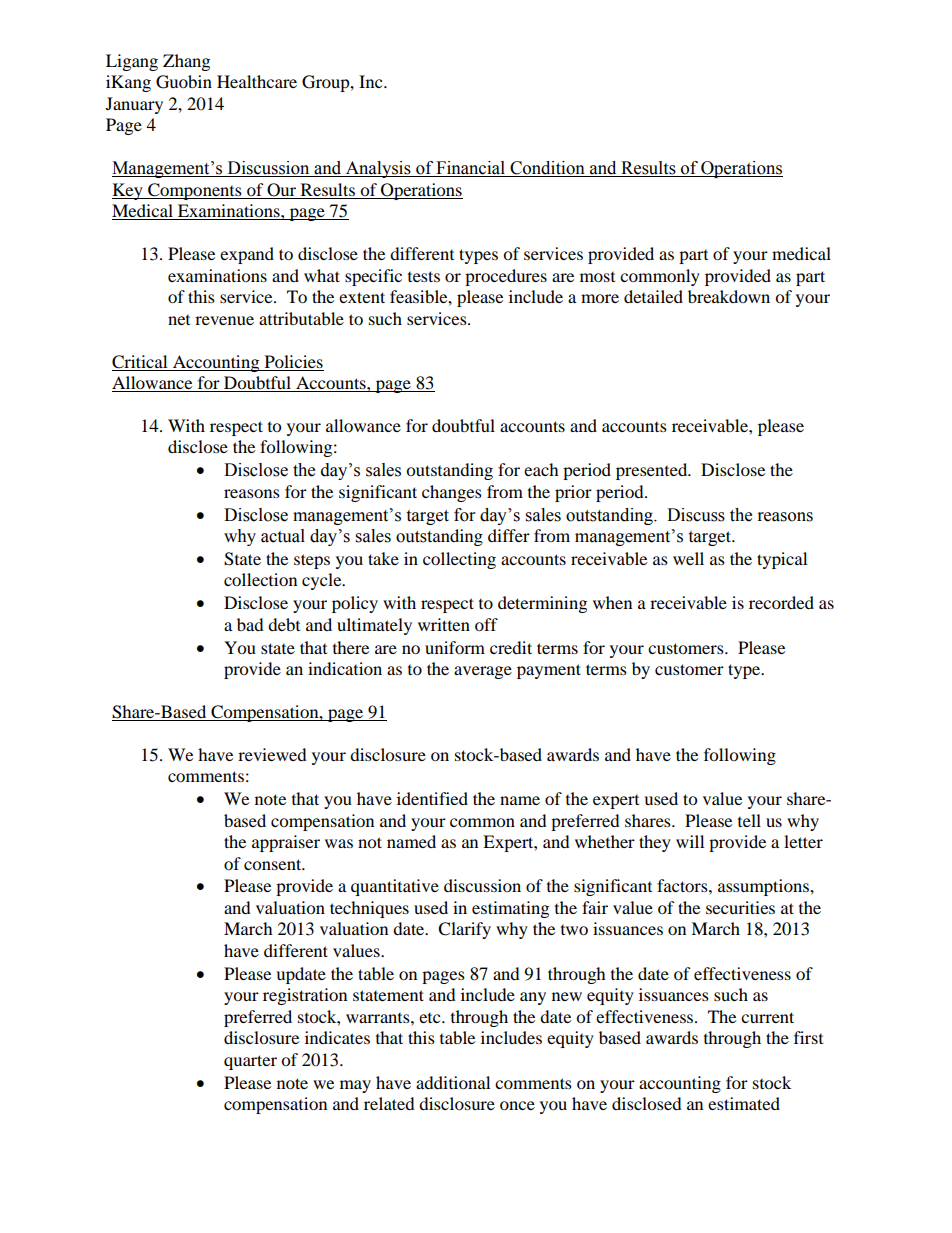 The height and width of the page is (1233, 952). What do you see at coordinates (749, 820) in the page?
I see `tell` at bounding box center [749, 820].
